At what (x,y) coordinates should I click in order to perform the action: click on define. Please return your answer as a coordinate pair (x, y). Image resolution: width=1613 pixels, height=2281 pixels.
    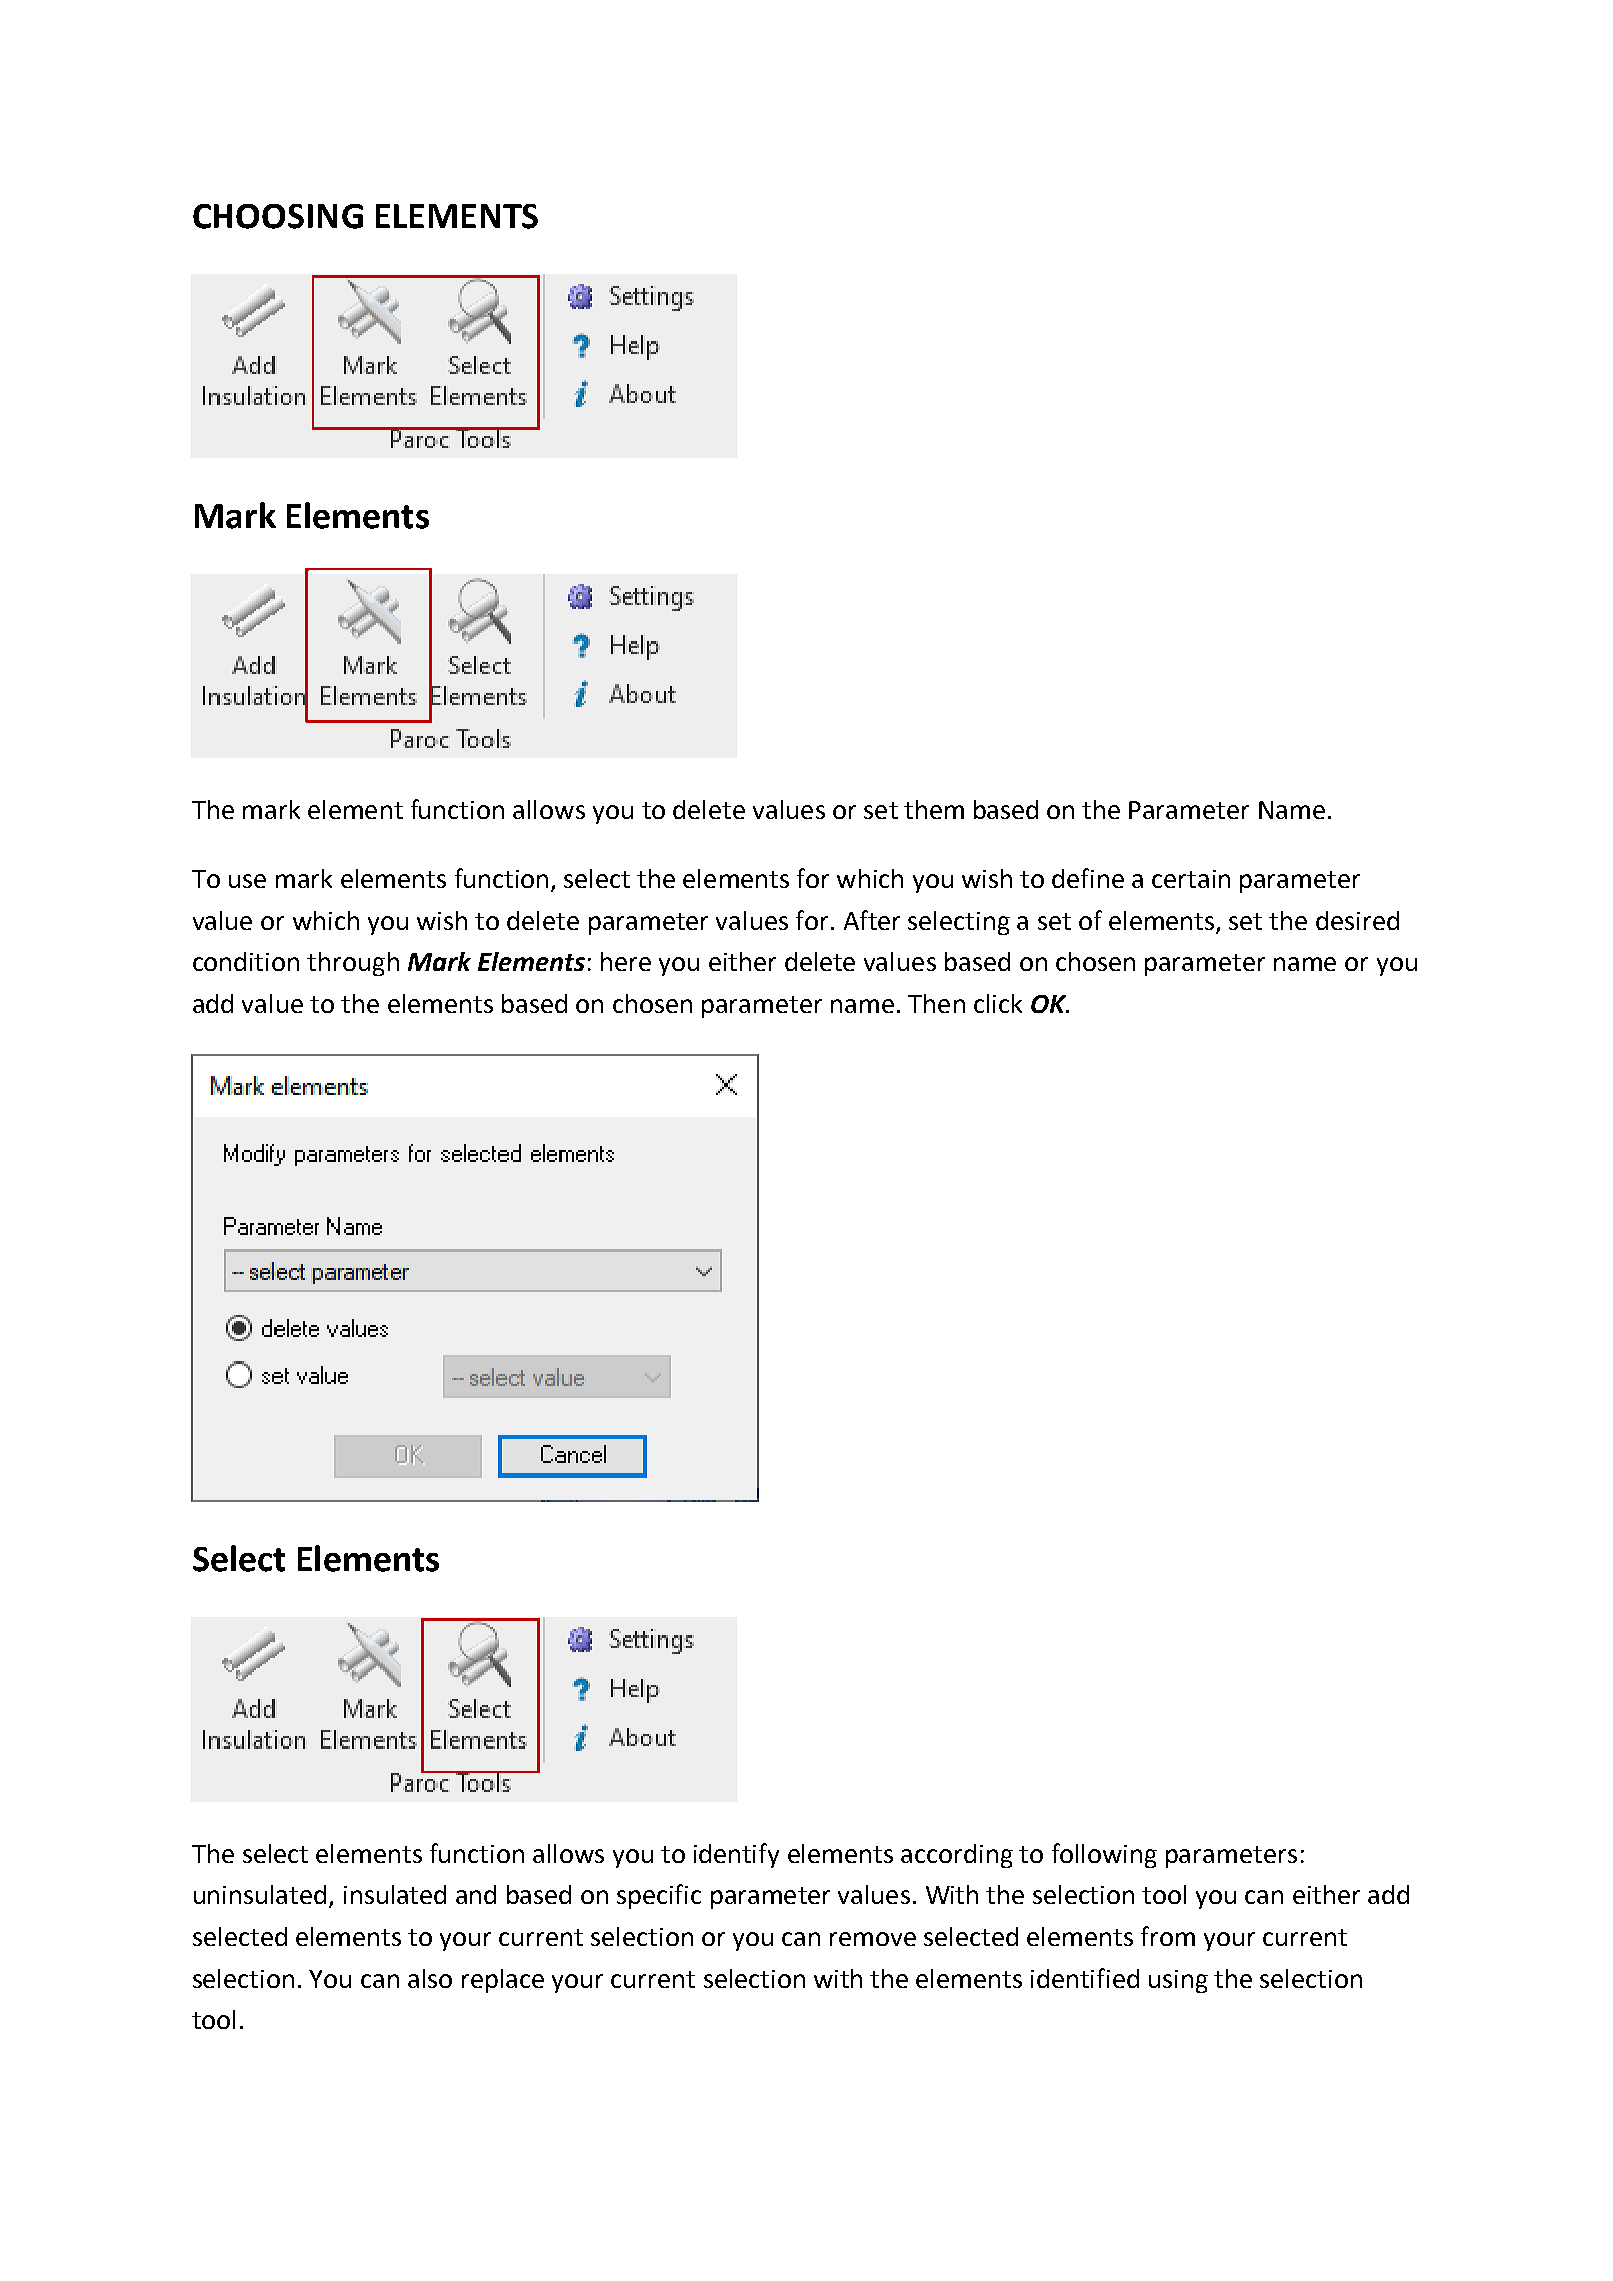
    Looking at the image, I should click on (1088, 878).
